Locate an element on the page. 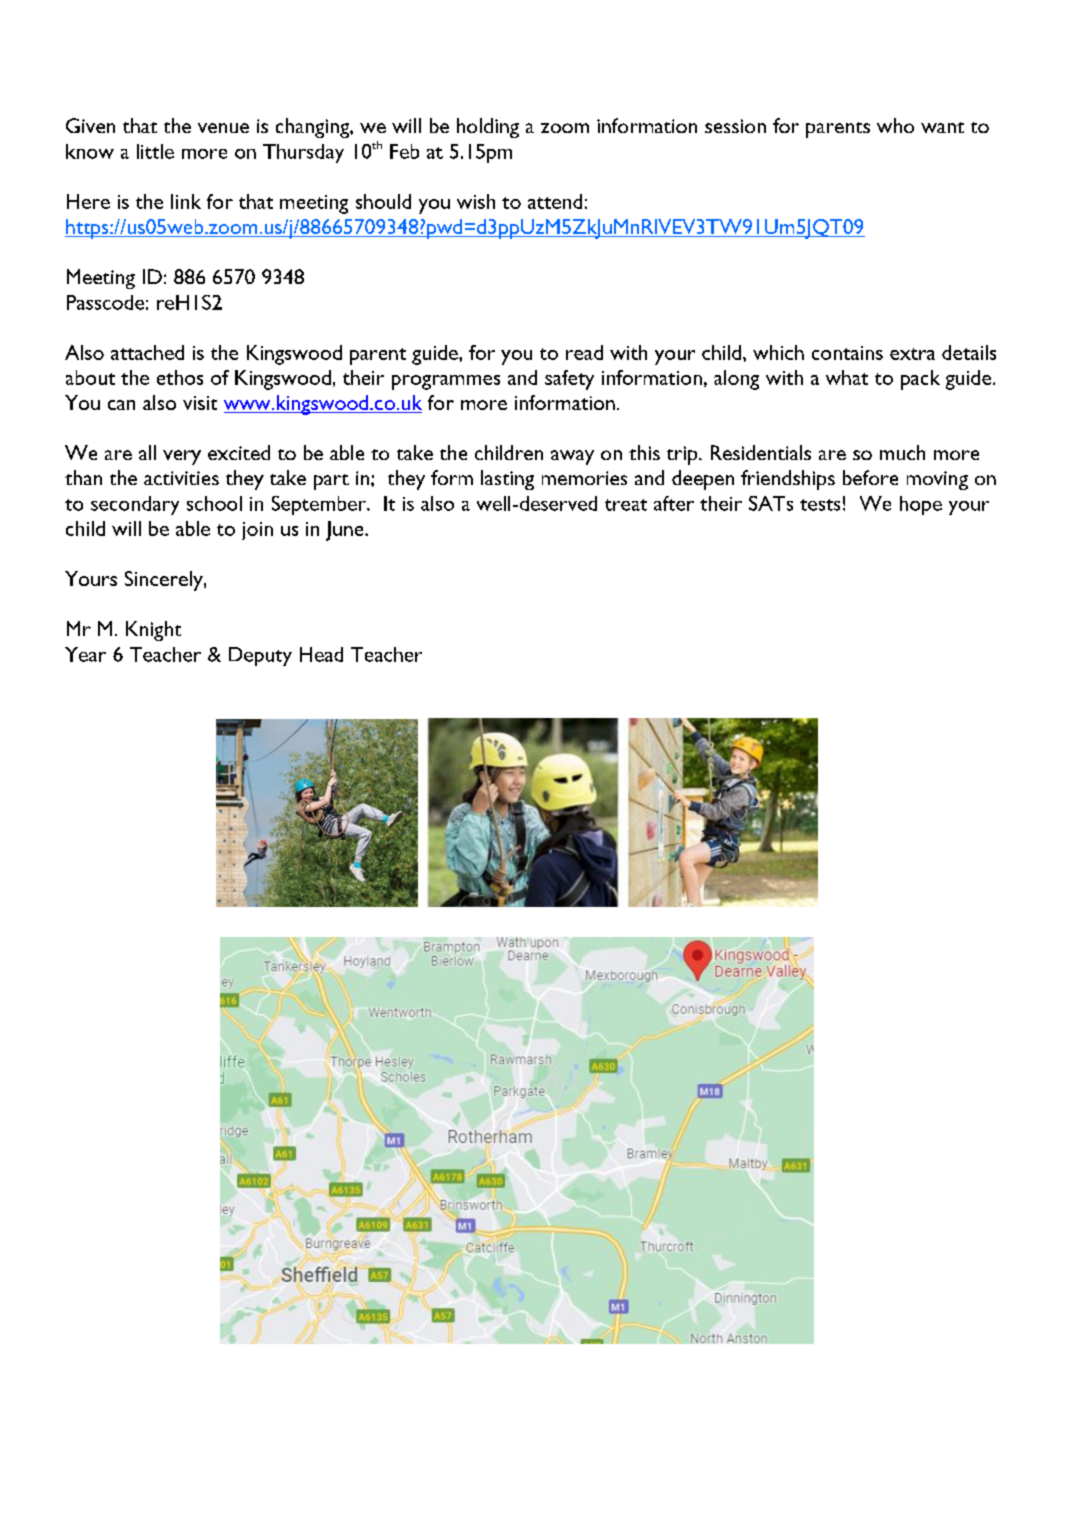 The image size is (1076, 1522). what is located at coordinates (847, 377).
